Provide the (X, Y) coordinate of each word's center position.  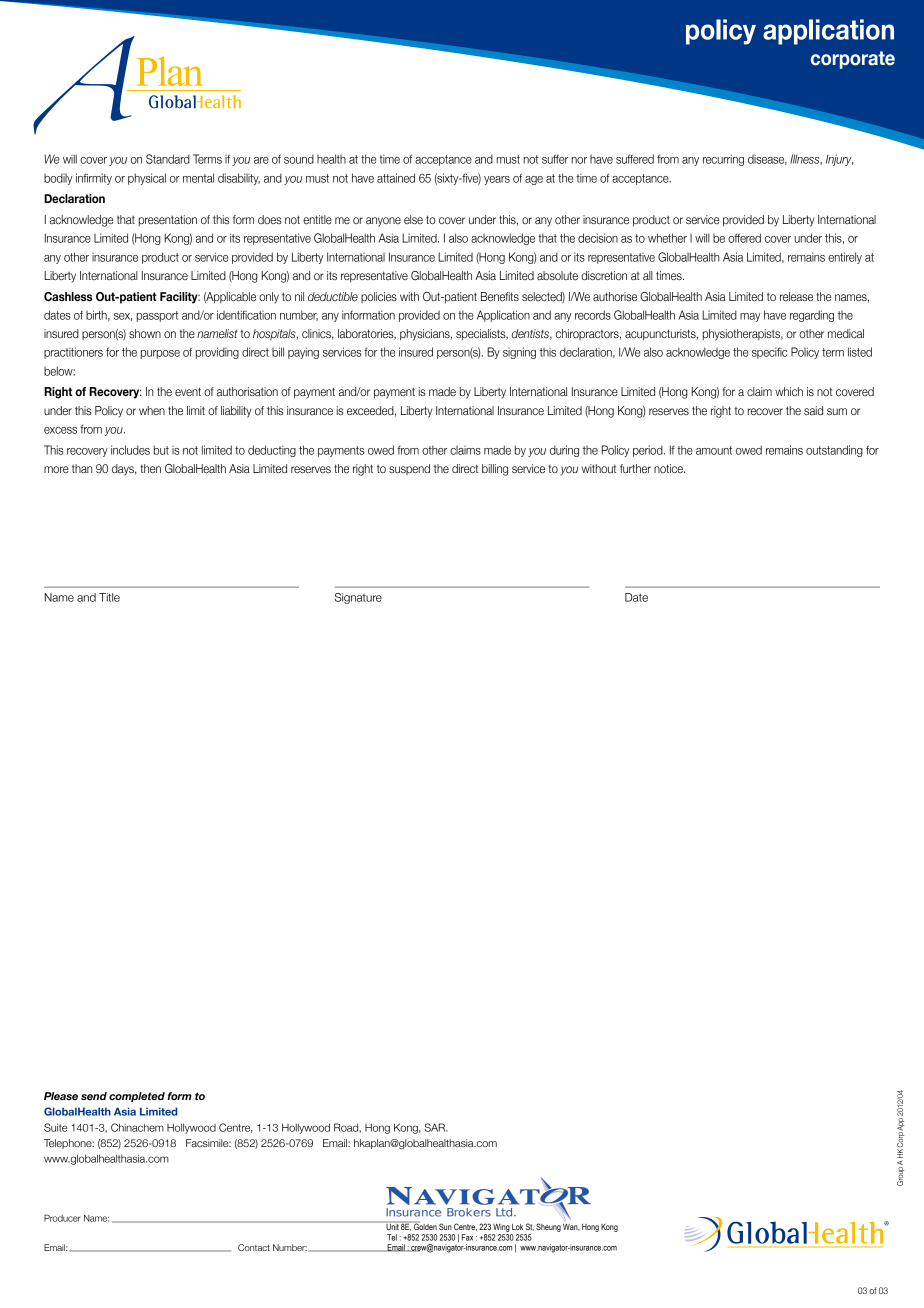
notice (669, 468)
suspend (409, 469)
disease (767, 160)
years (497, 180)
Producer (62, 1218)
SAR (436, 1127)
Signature (358, 598)
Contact (254, 1247)
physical (147, 179)
